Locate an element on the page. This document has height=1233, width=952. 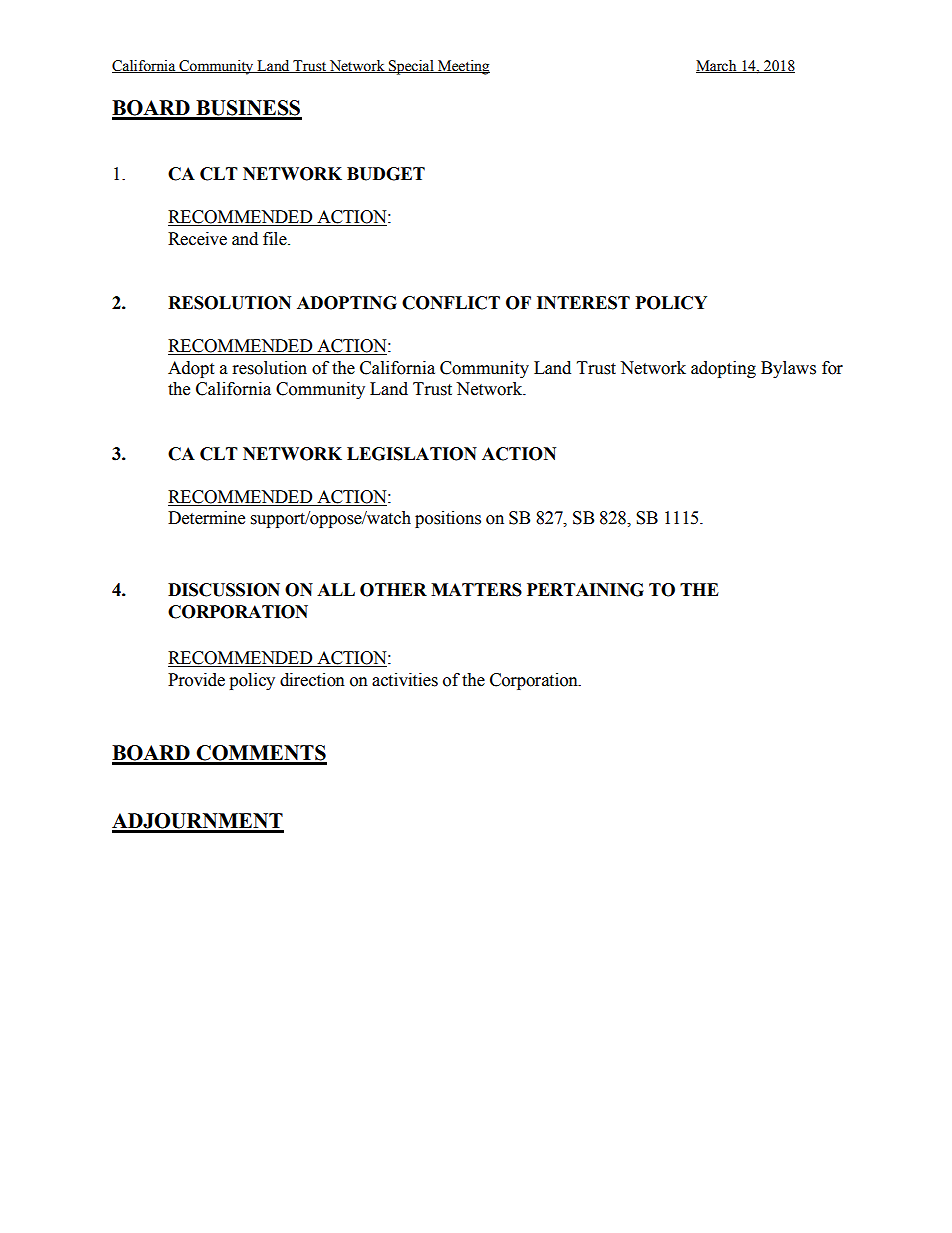
March is located at coordinates (717, 66).
